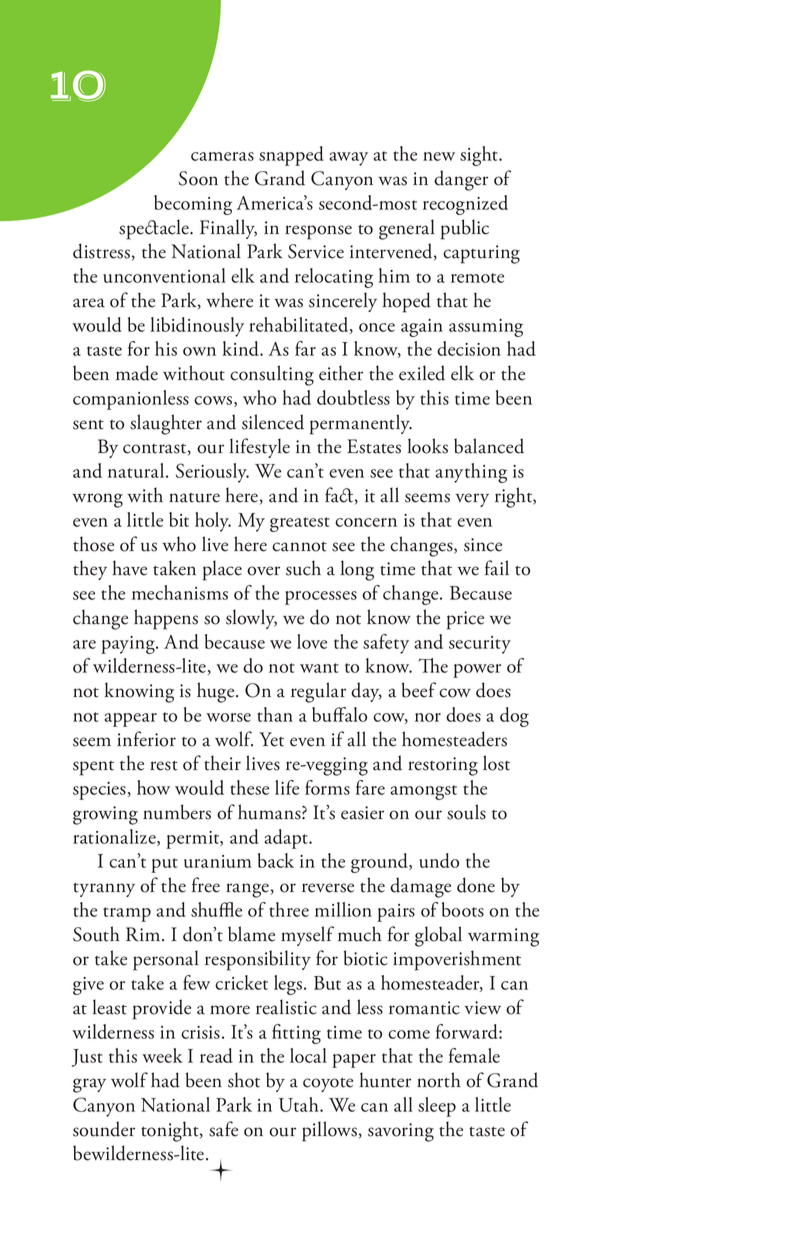  What do you see at coordinates (153, 787) in the image?
I see `how` at bounding box center [153, 787].
